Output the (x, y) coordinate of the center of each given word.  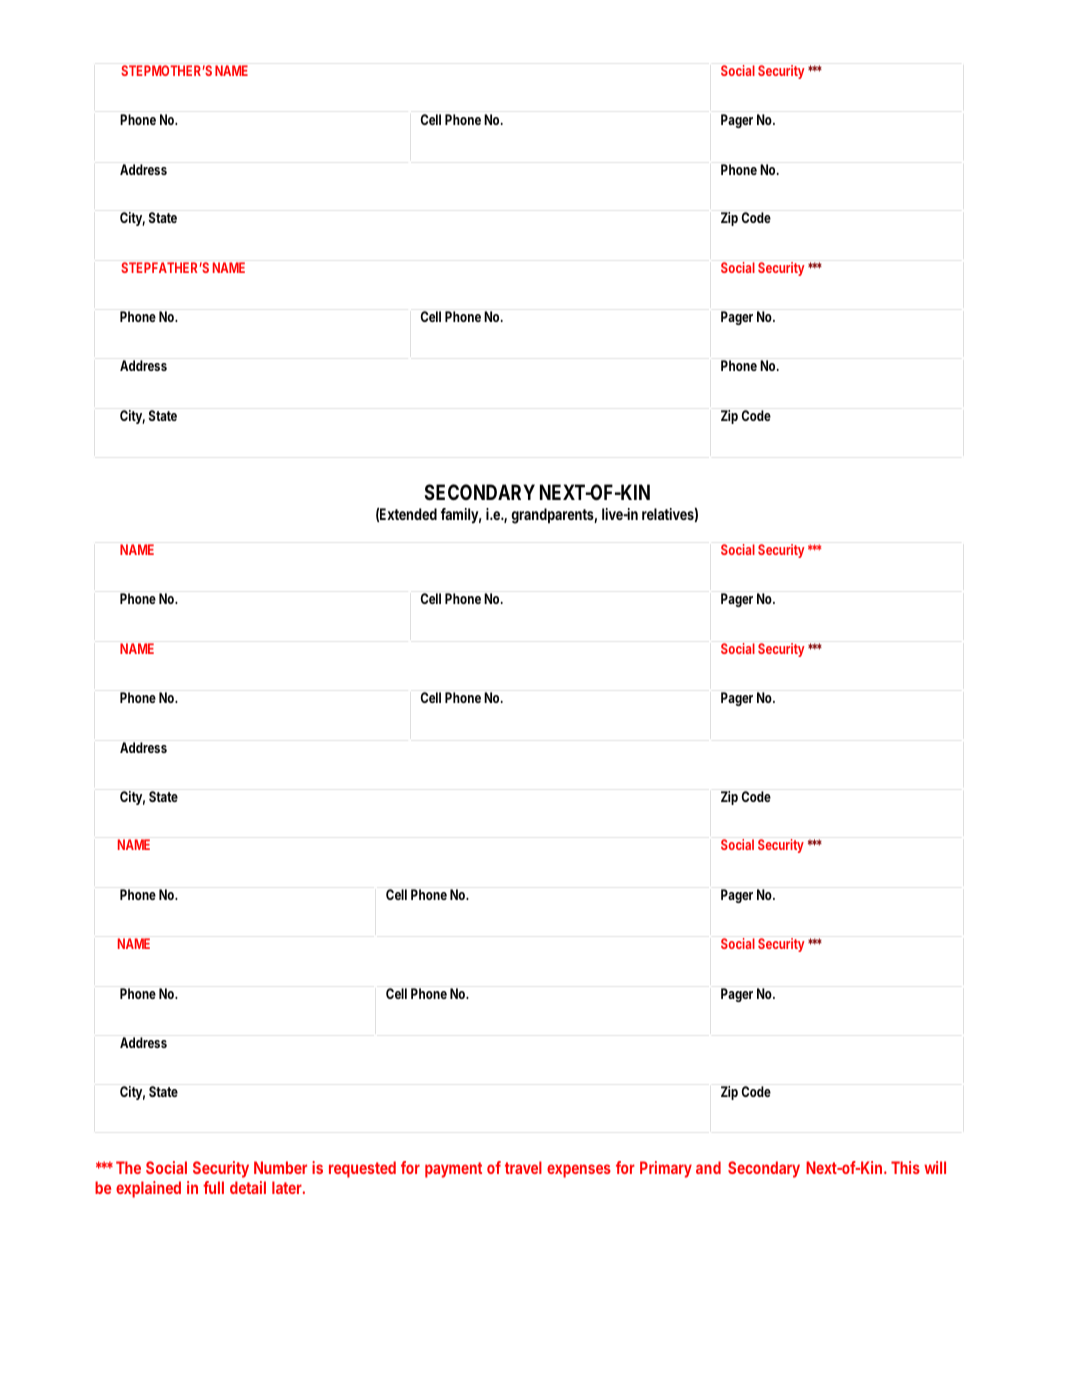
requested (362, 1169)
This (905, 1167)
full (213, 1187)
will (935, 1167)
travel (523, 1167)
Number (280, 1167)
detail (248, 1187)
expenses (579, 1171)
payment (453, 1170)
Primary (666, 1169)
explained (148, 1189)
